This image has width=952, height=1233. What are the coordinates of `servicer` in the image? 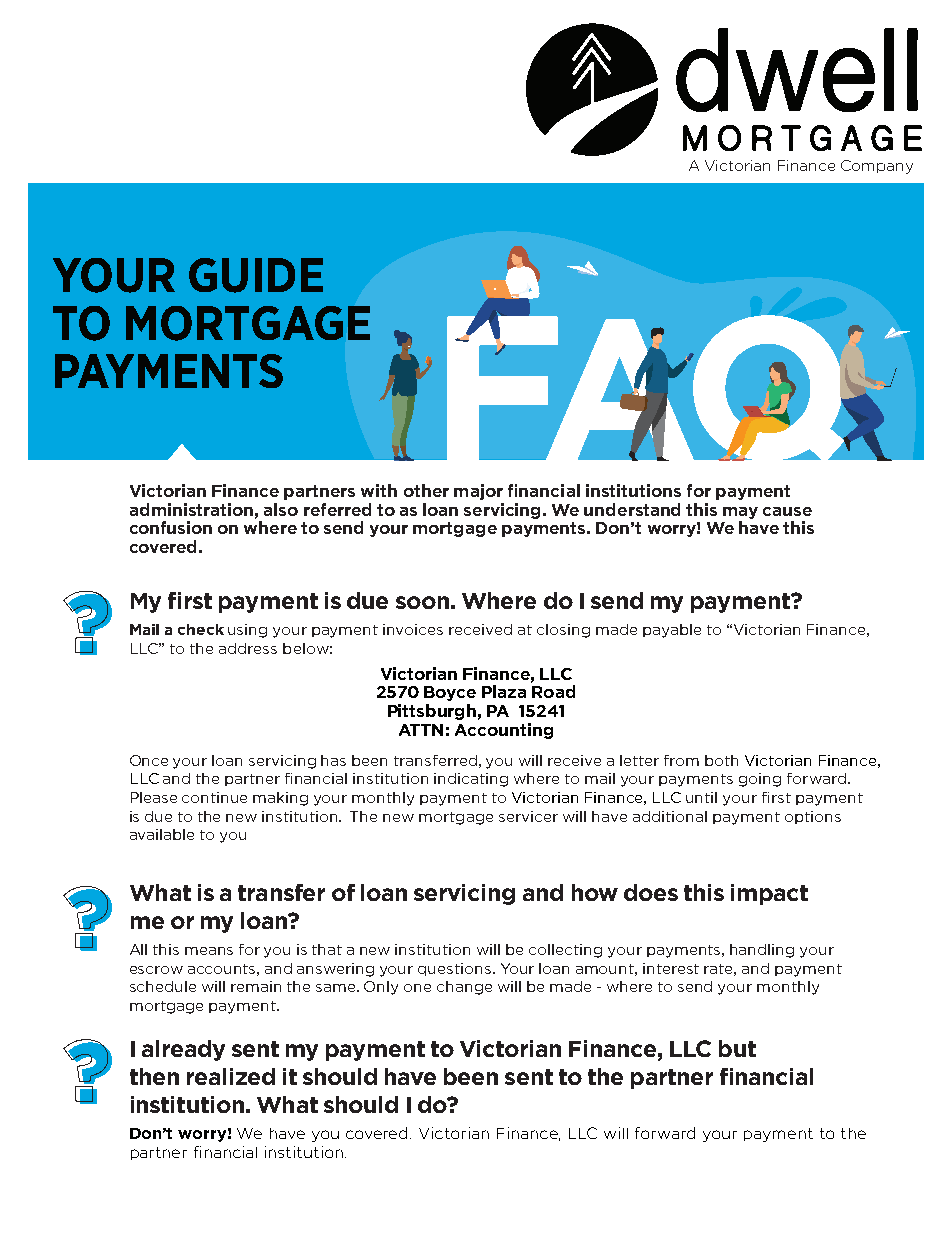 It's located at (528, 816).
